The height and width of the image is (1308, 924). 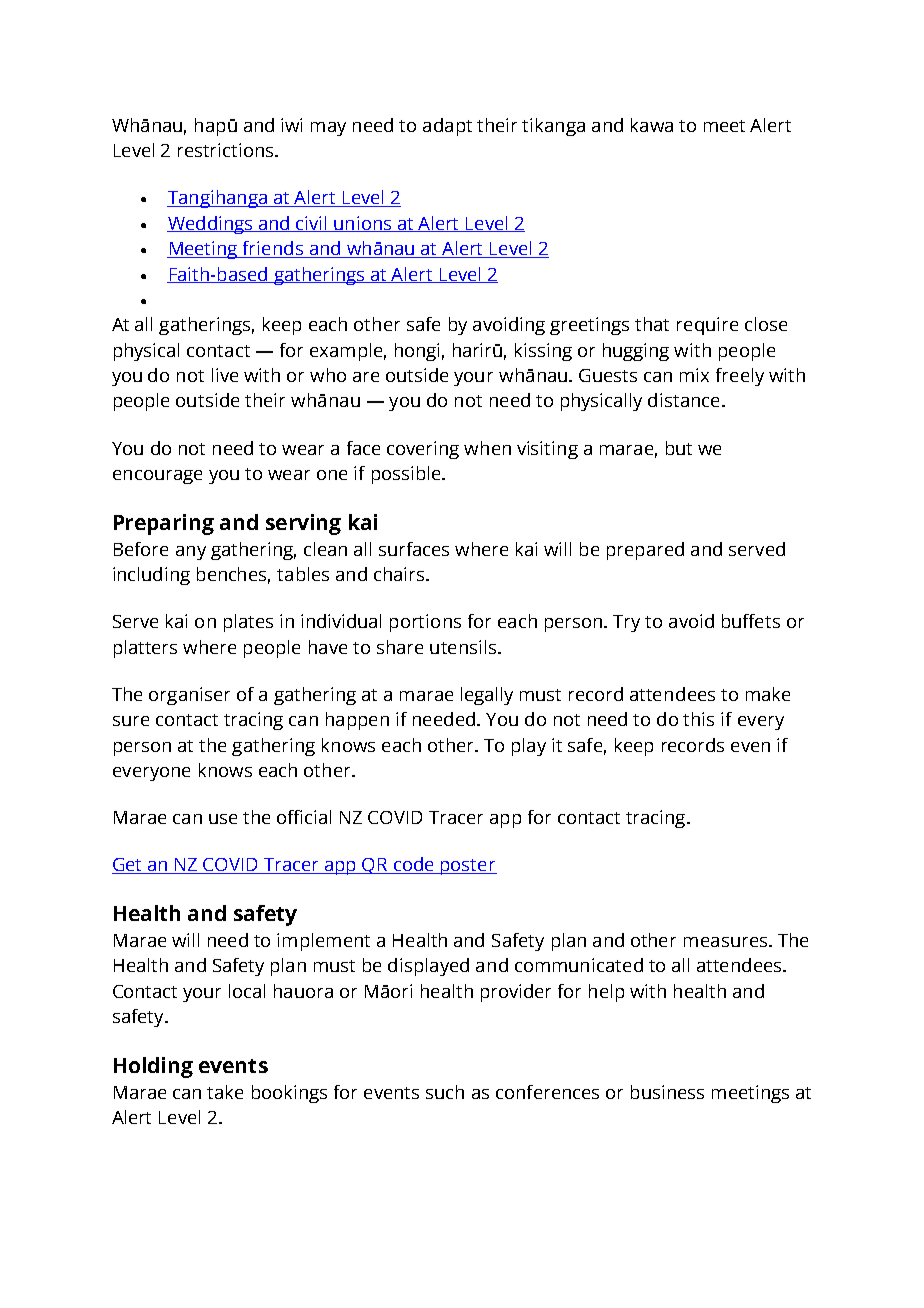 What do you see at coordinates (652, 125) in the image?
I see `kawa` at bounding box center [652, 125].
